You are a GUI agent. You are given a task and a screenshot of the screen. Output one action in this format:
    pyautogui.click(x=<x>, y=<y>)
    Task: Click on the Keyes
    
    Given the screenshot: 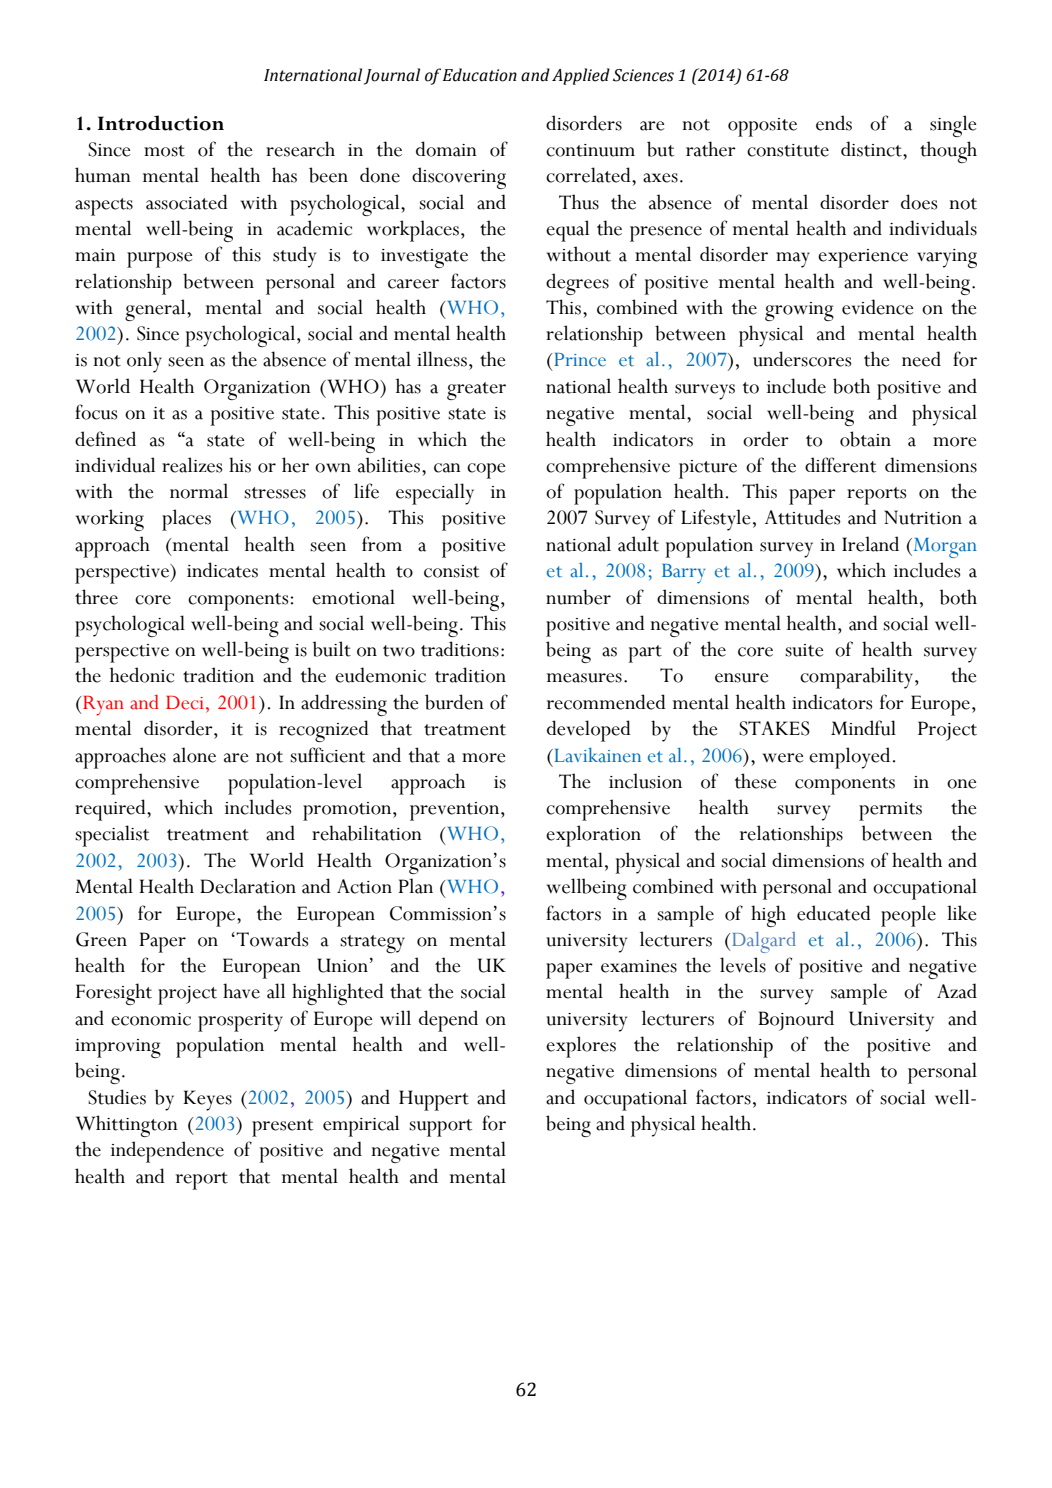 What is the action you would take?
    pyautogui.click(x=207, y=1100)
